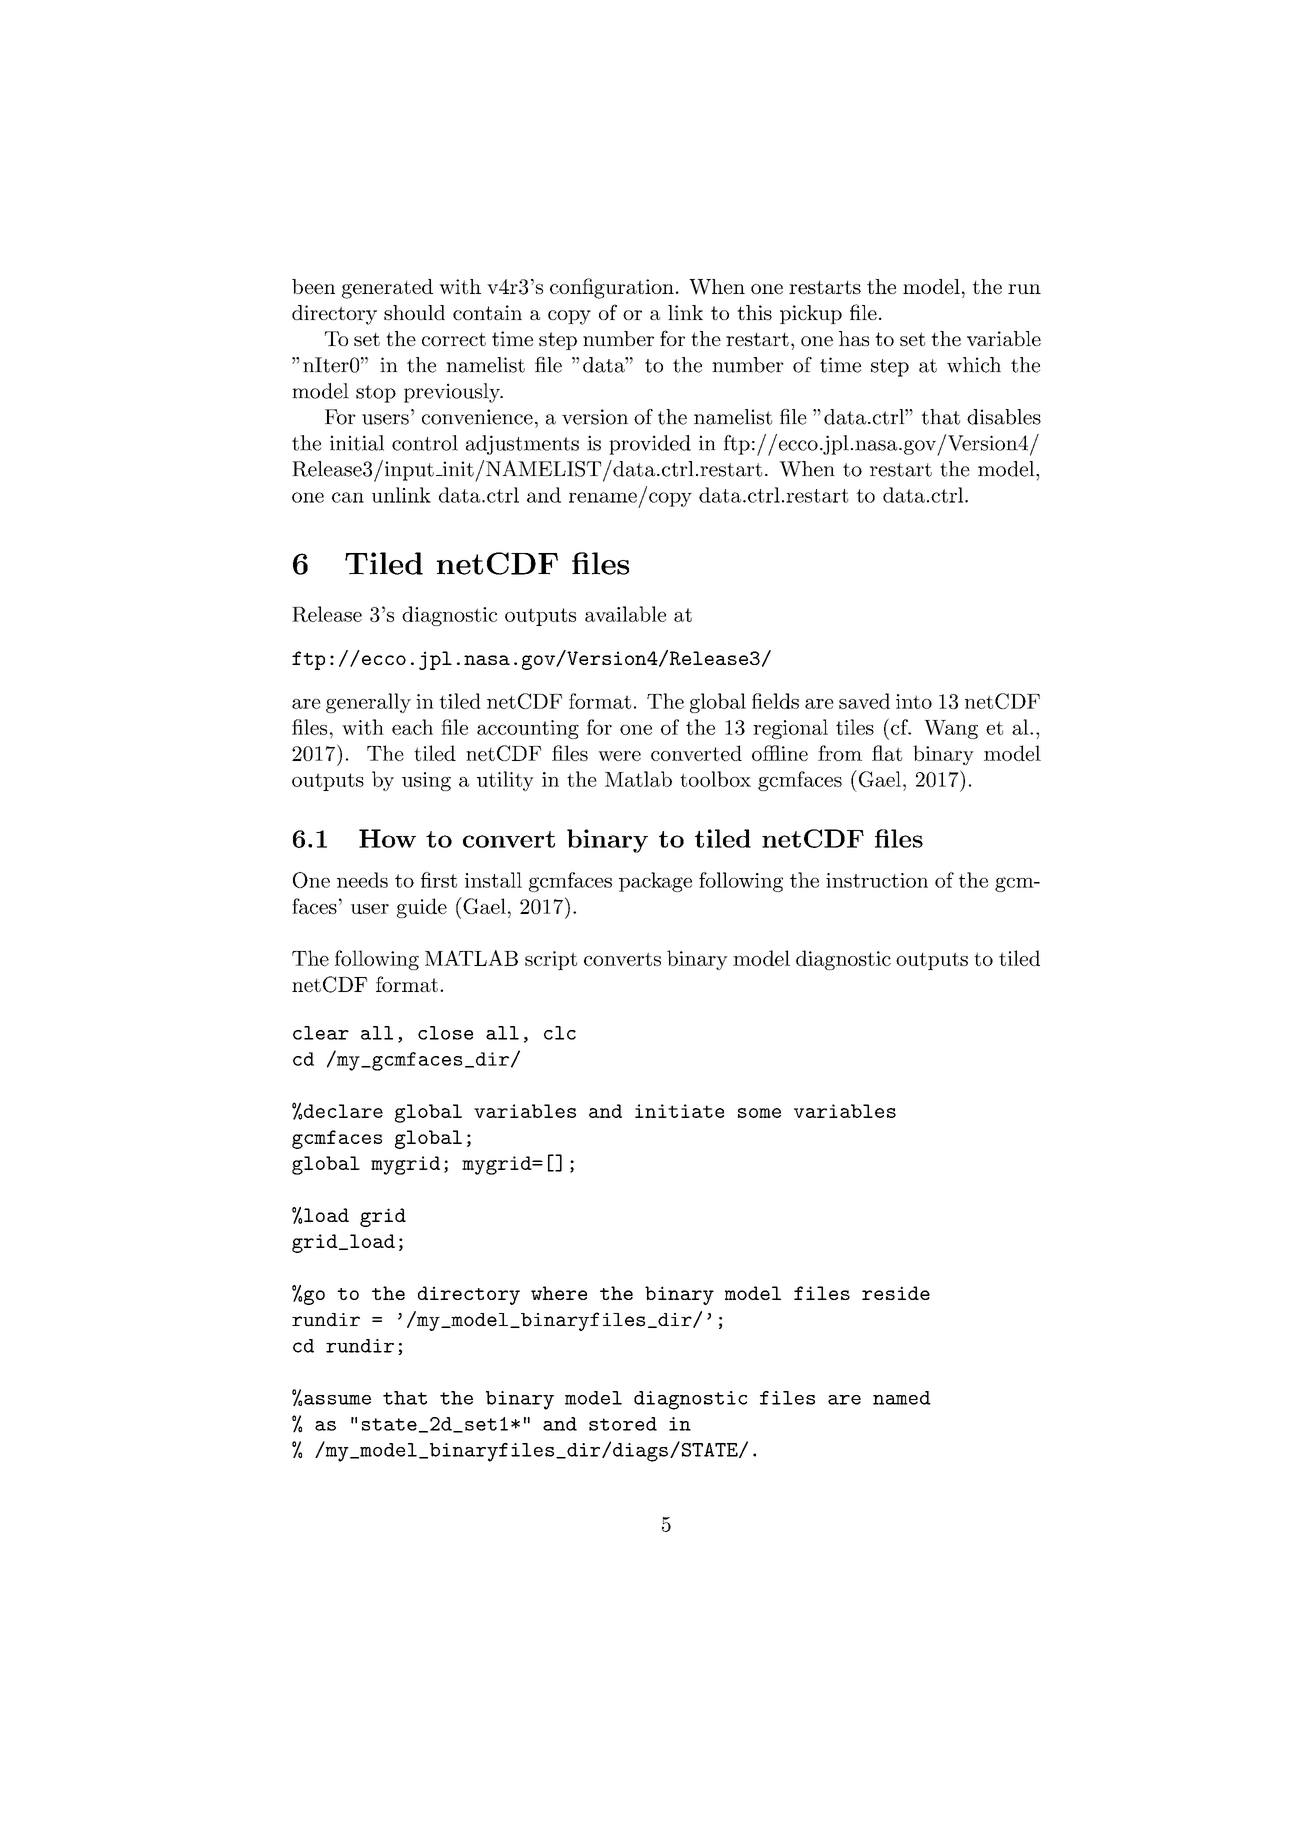 The image size is (1297, 1835). Describe the element at coordinates (1004, 417) in the screenshot. I see `disables` at that location.
